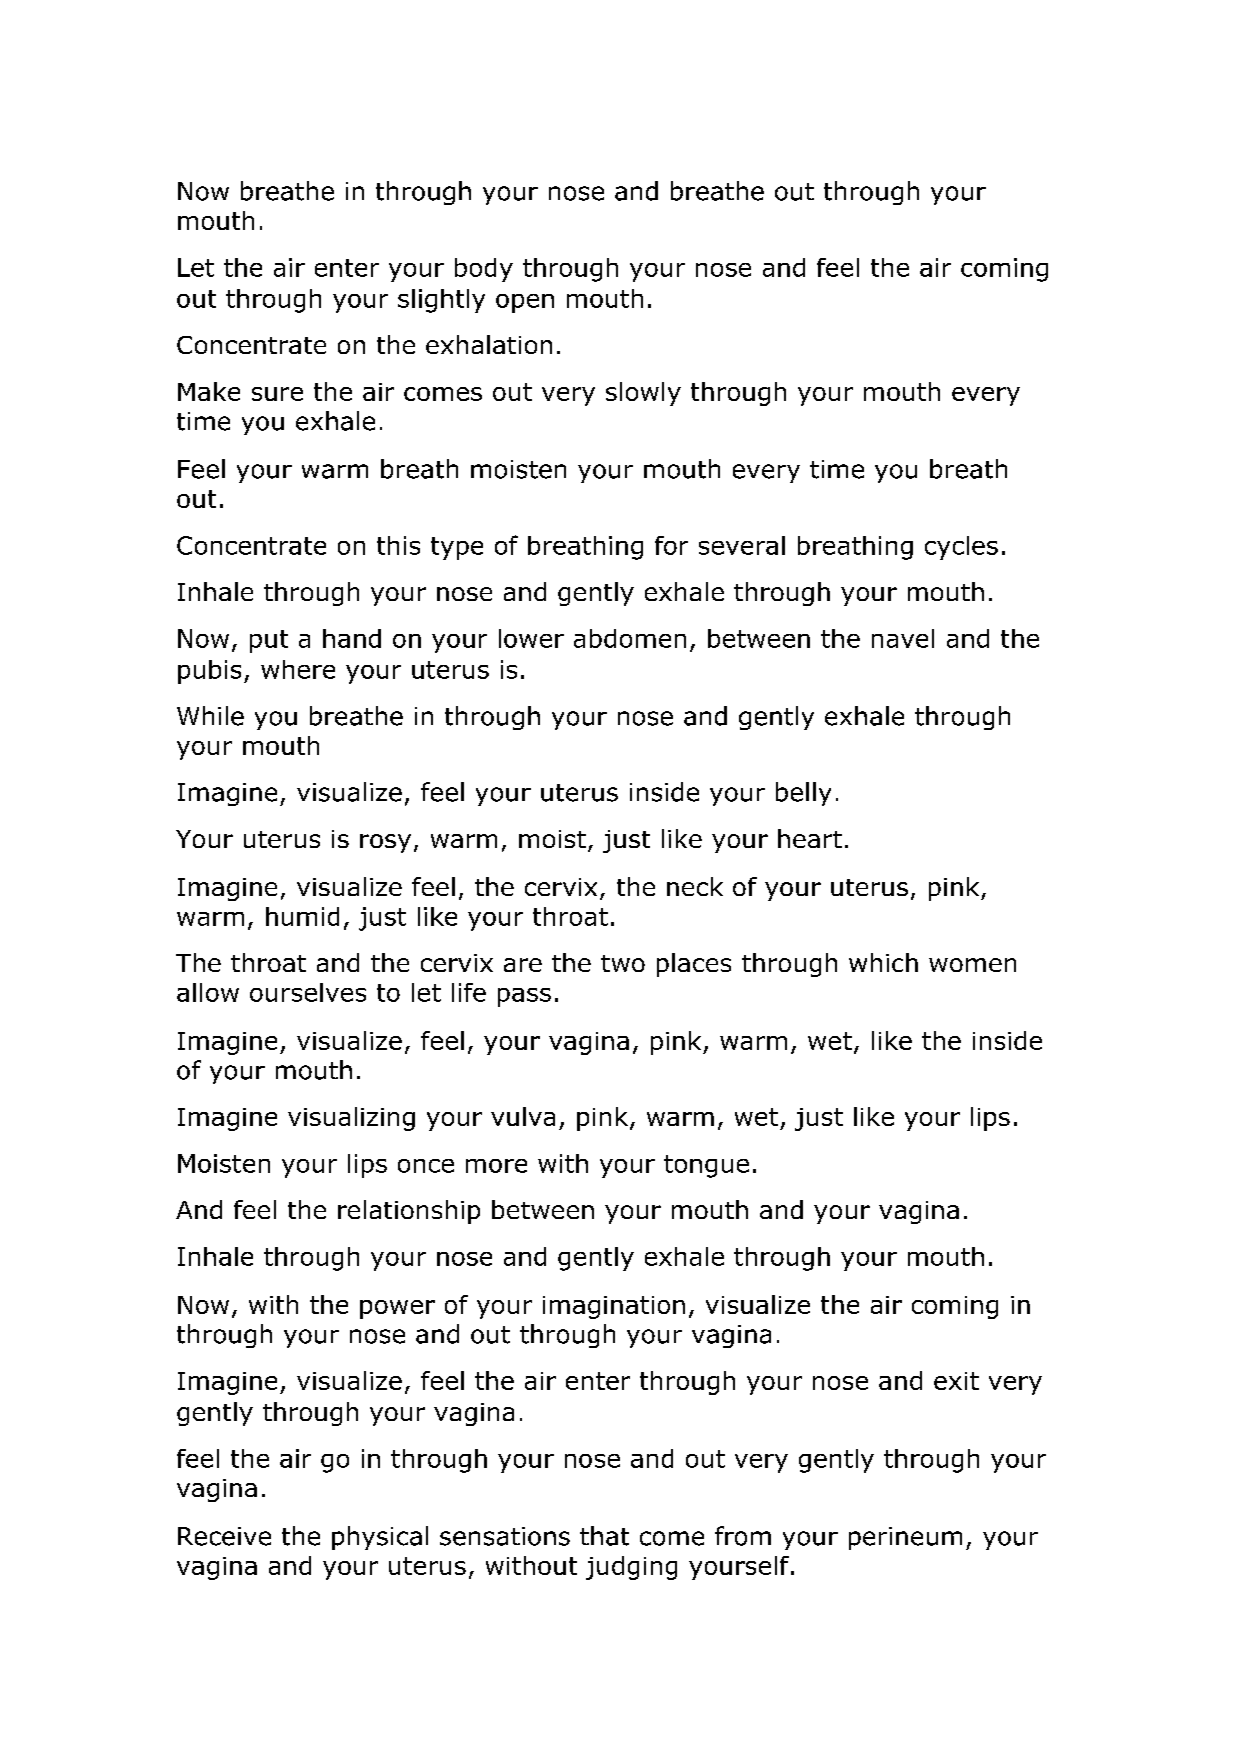 This screenshot has height=1744, width=1233. I want to click on Receive, so click(224, 1536).
